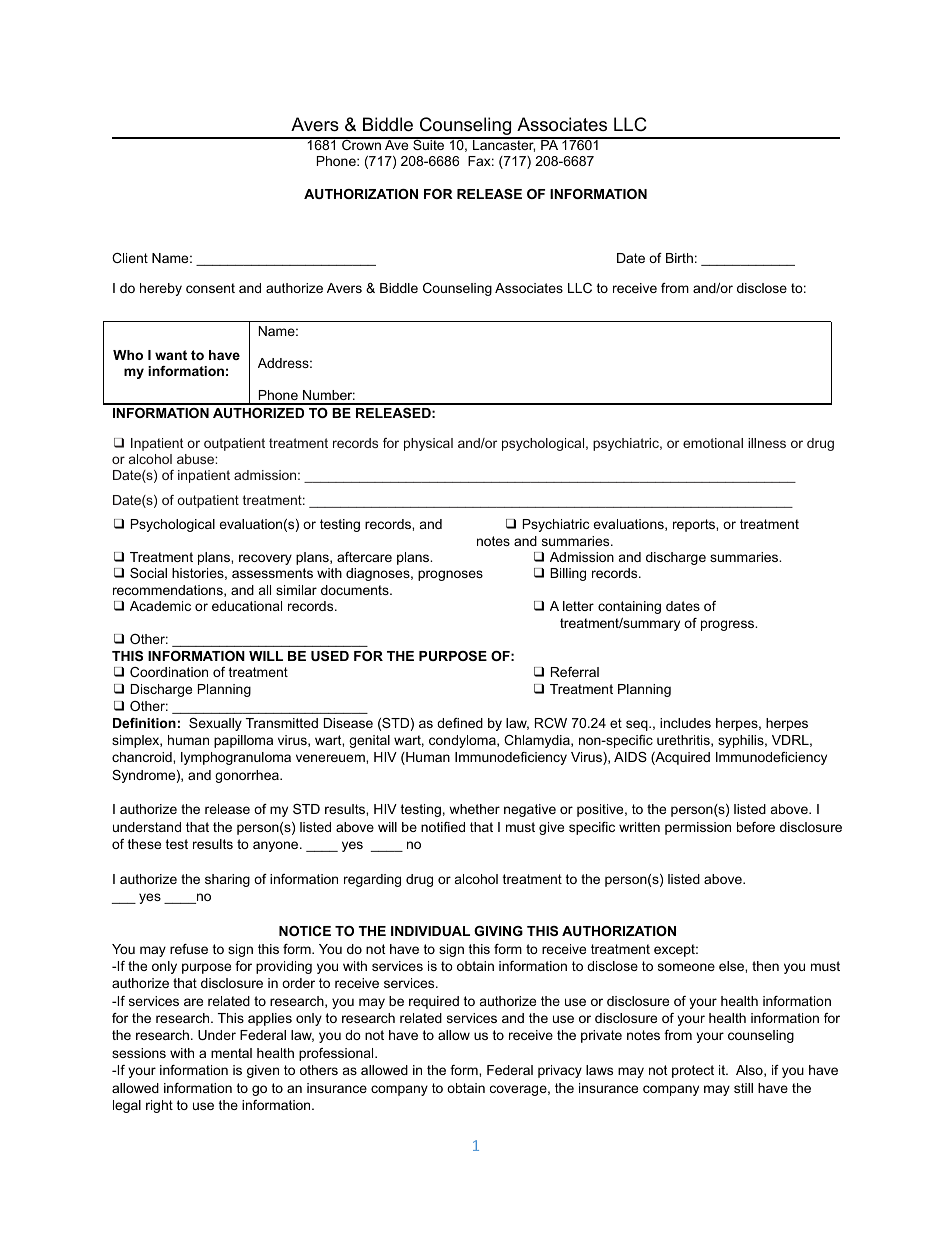  What do you see at coordinates (231, 1053) in the image?
I see `mental` at bounding box center [231, 1053].
